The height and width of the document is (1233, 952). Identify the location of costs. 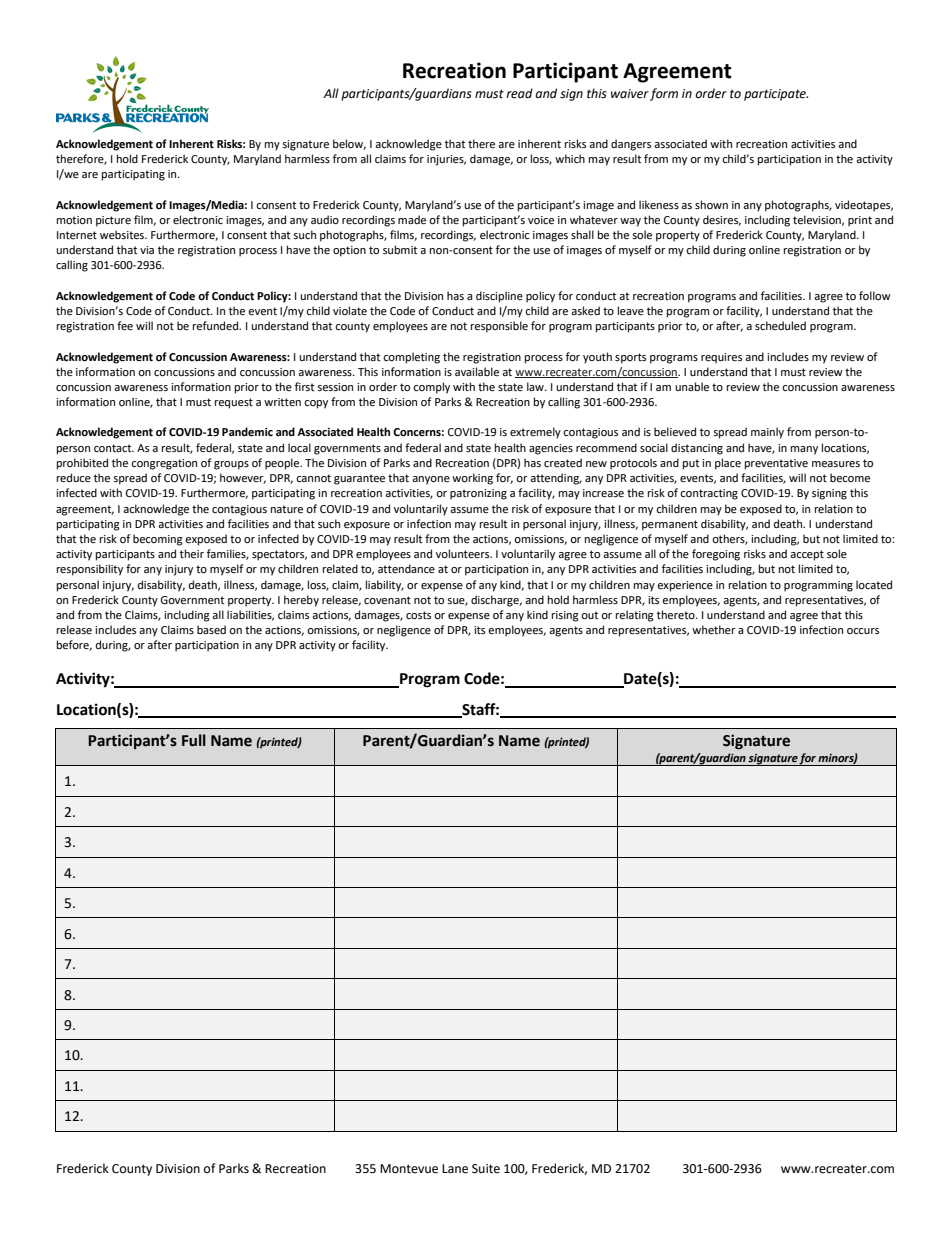
(418, 615).
